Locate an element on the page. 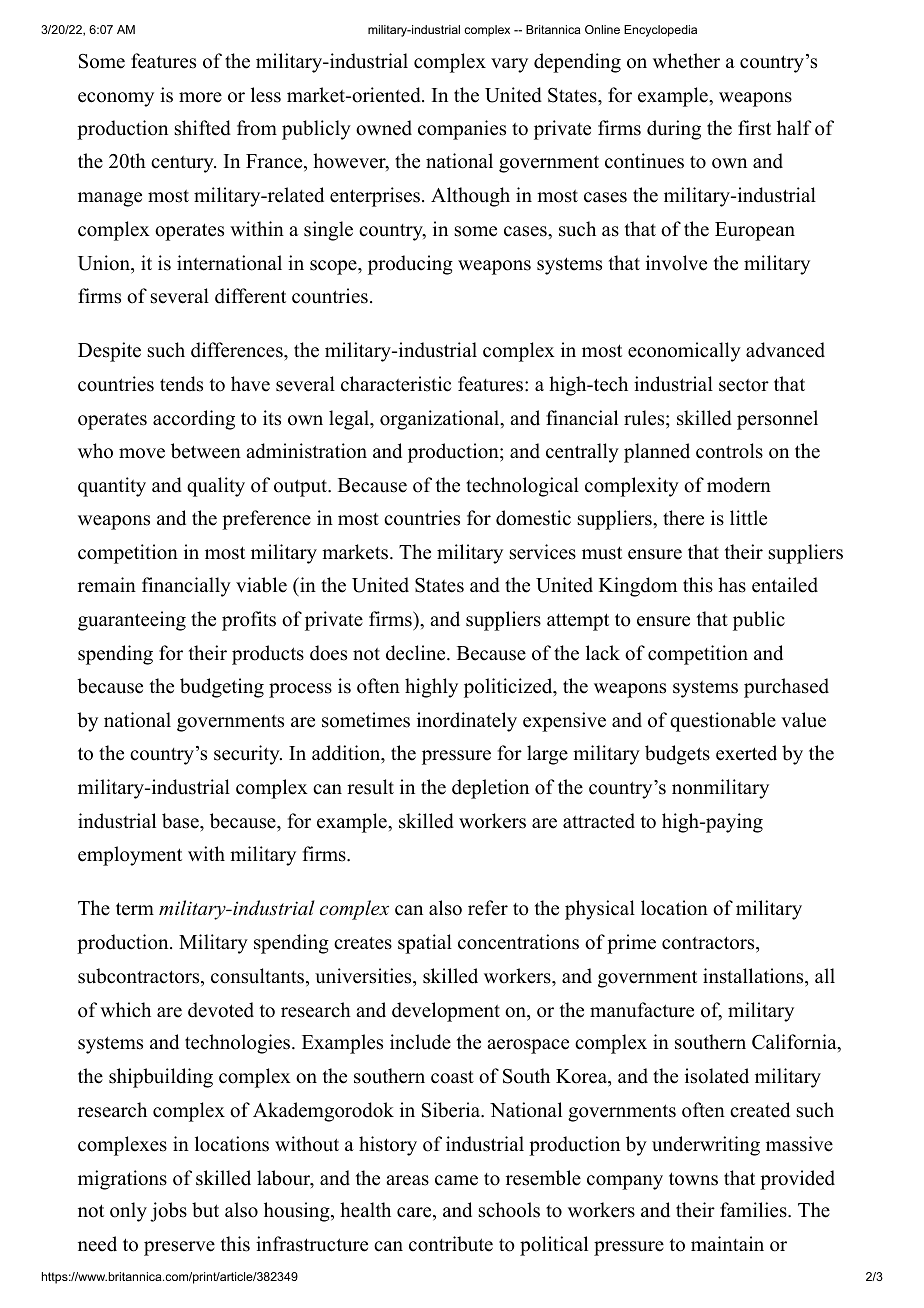 The width and height of the document is (924, 1308). organizational is located at coordinates (440, 420).
